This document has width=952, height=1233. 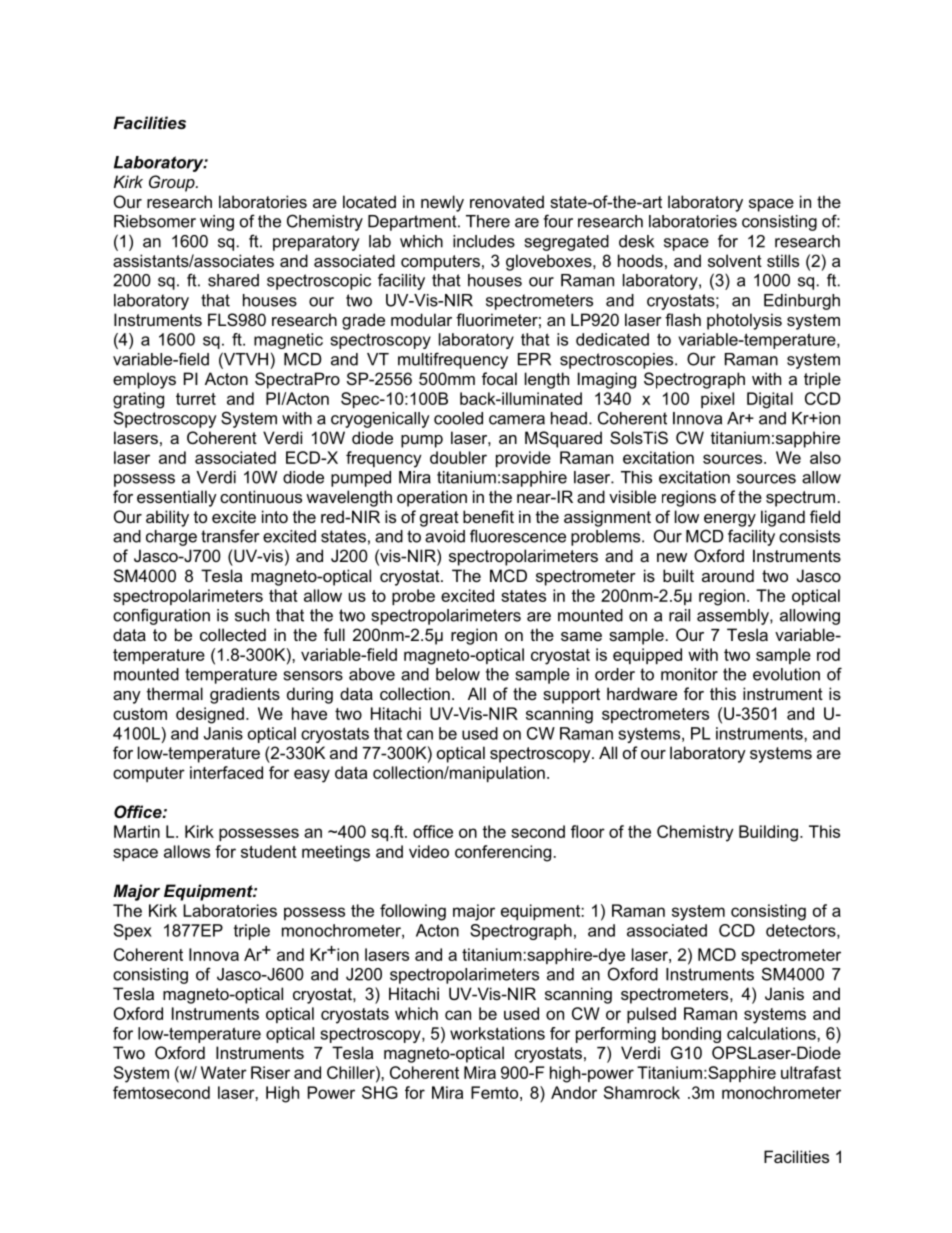 What do you see at coordinates (458, 418) in the document?
I see `cooled` at bounding box center [458, 418].
